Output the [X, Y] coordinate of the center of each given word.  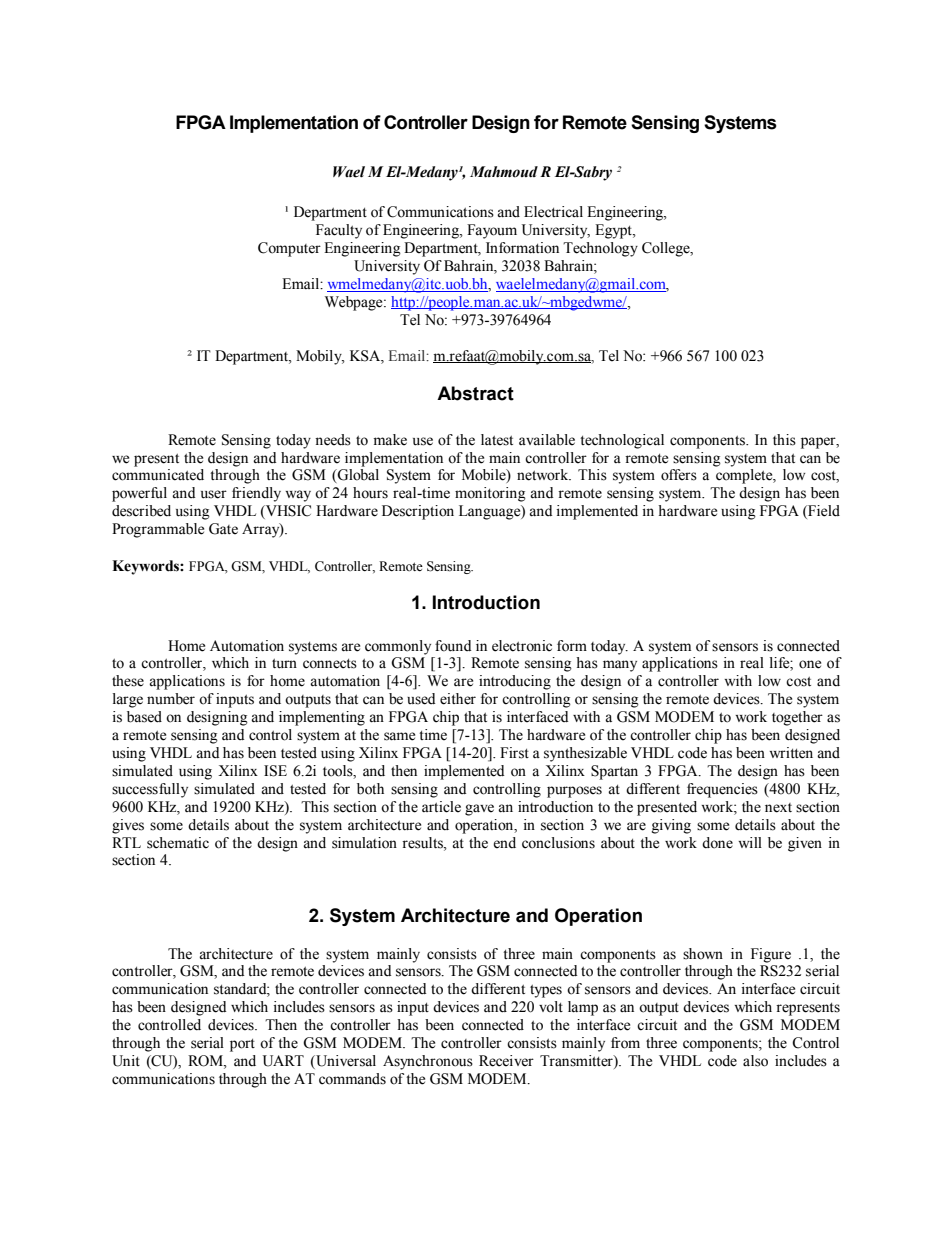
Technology [600, 249]
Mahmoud [504, 172]
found [453, 646]
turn [284, 664]
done [717, 843]
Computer [289, 249]
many [620, 666]
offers [679, 475]
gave [479, 810]
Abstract [475, 393]
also [755, 1061]
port [242, 1045]
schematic [178, 843]
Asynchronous [428, 1062]
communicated [158, 475]
